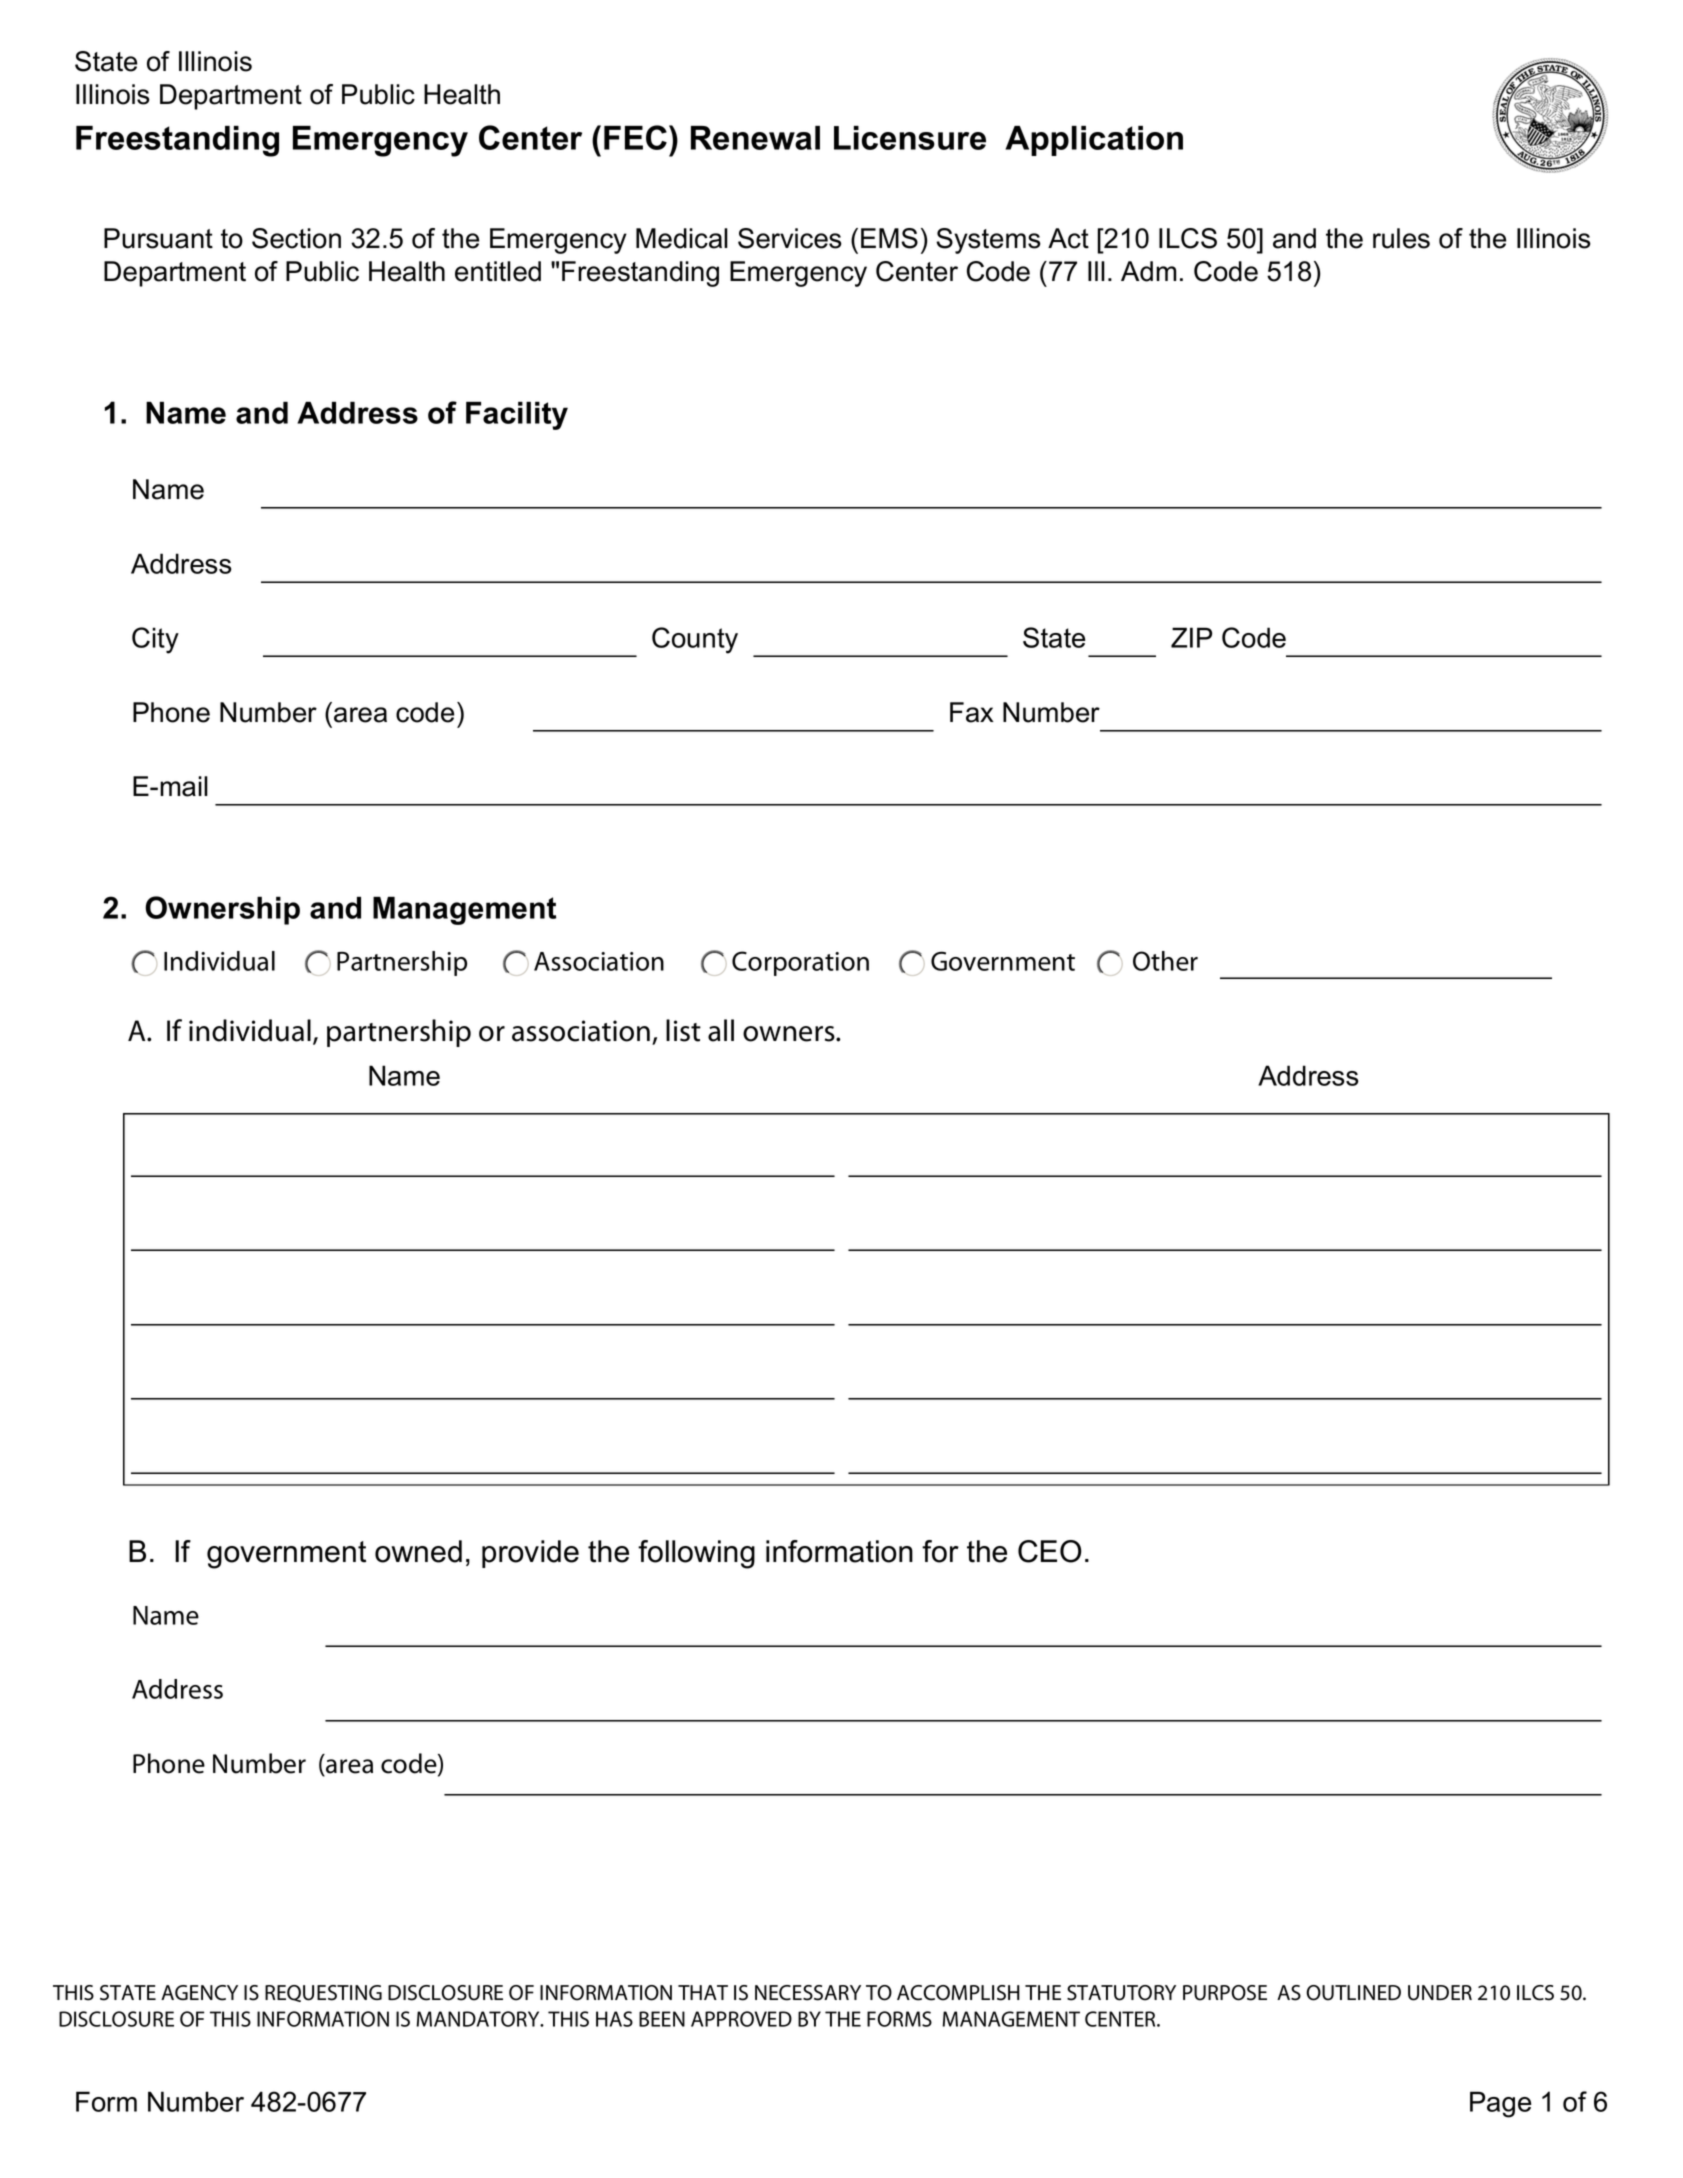 The height and width of the screenshot is (2178, 1683). What do you see at coordinates (695, 640) in the screenshot?
I see `County` at bounding box center [695, 640].
